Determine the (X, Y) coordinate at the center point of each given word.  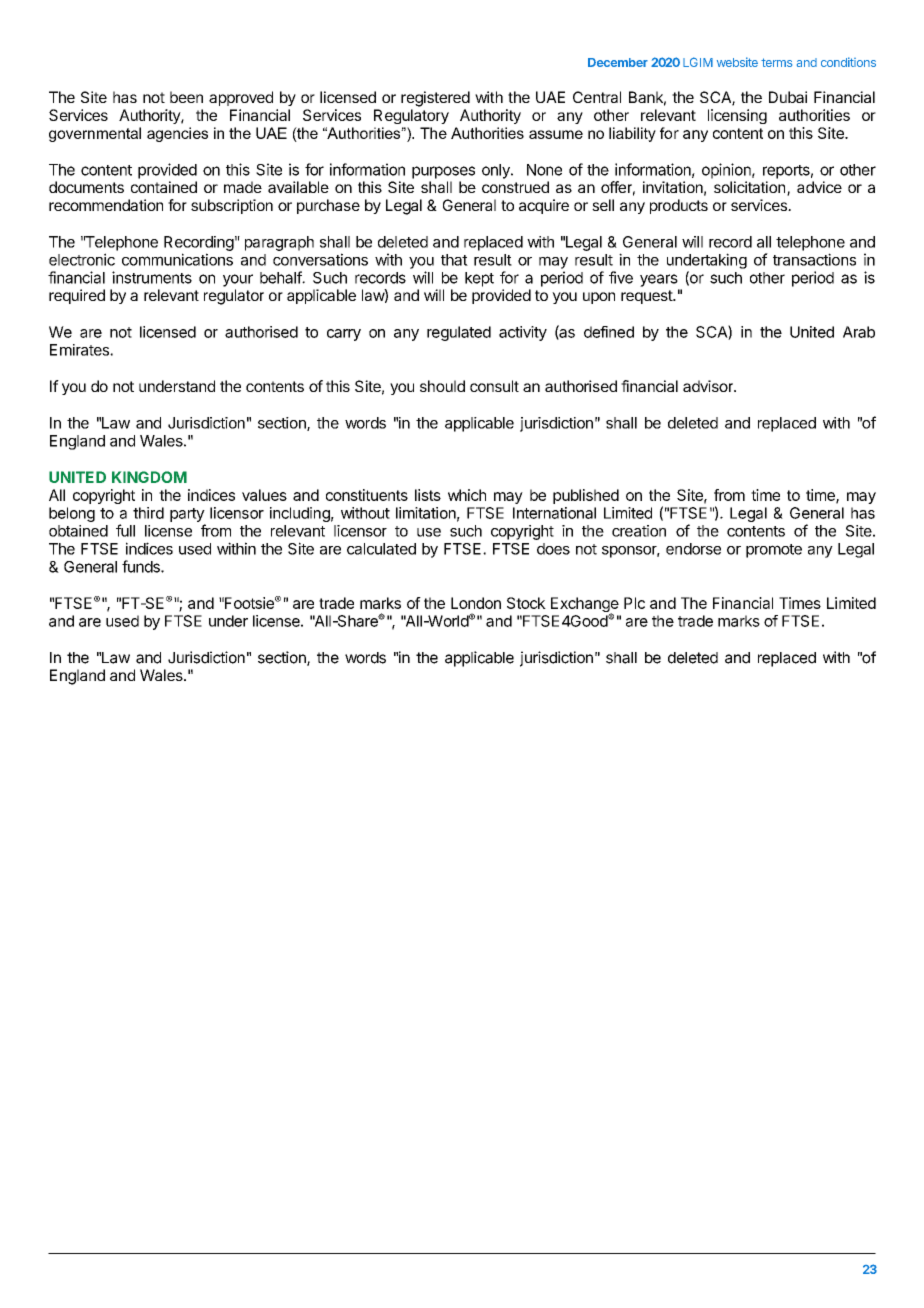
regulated (459, 333)
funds (142, 566)
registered (435, 99)
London (476, 603)
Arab (859, 332)
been (186, 97)
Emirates (80, 350)
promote (774, 551)
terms (776, 62)
